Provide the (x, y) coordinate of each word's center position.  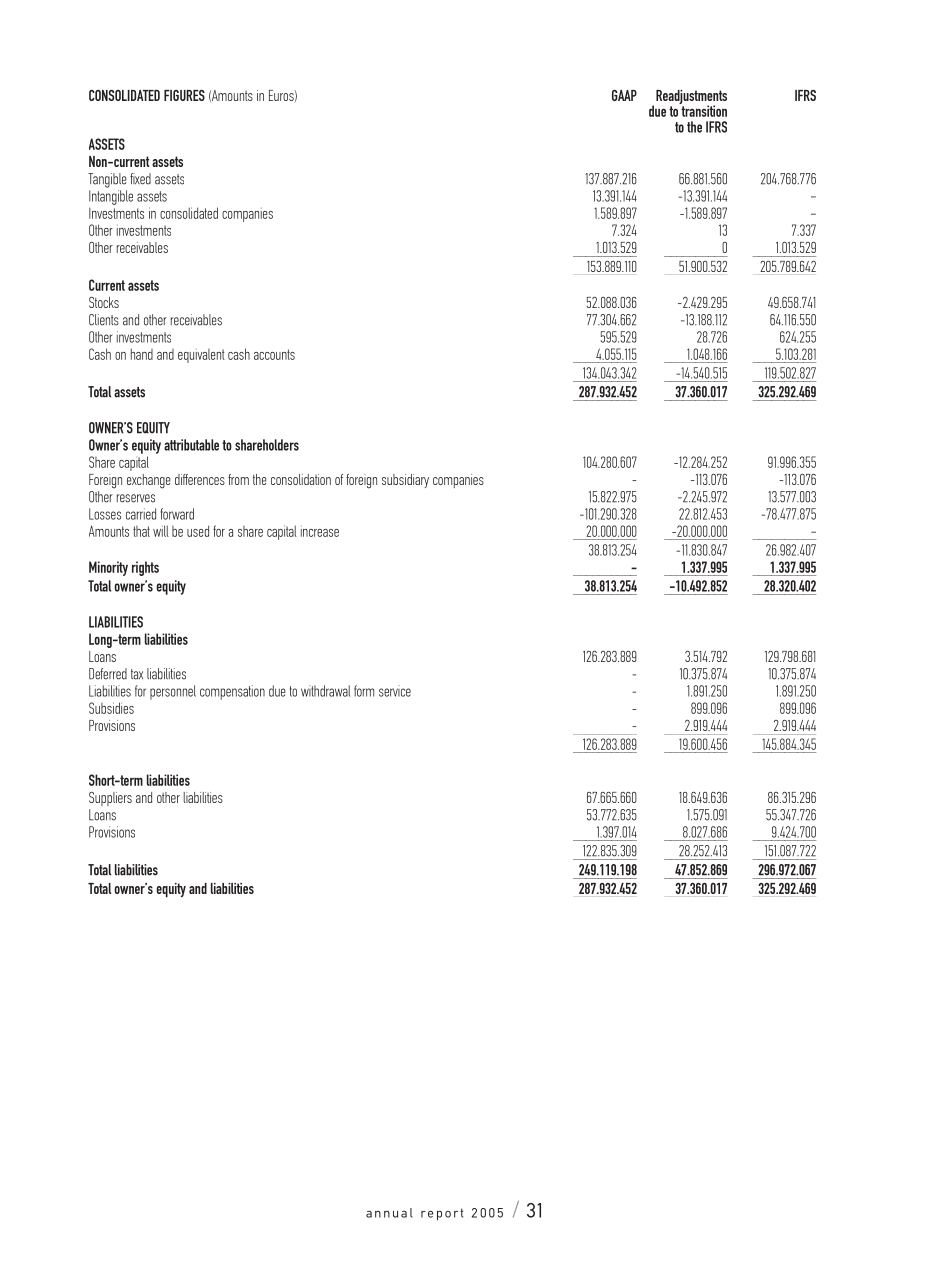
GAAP (624, 95)
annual (389, 1213)
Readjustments (691, 98)
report (442, 1215)
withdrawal (325, 691)
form (364, 691)
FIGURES (184, 95)
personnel (173, 692)
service (395, 691)
